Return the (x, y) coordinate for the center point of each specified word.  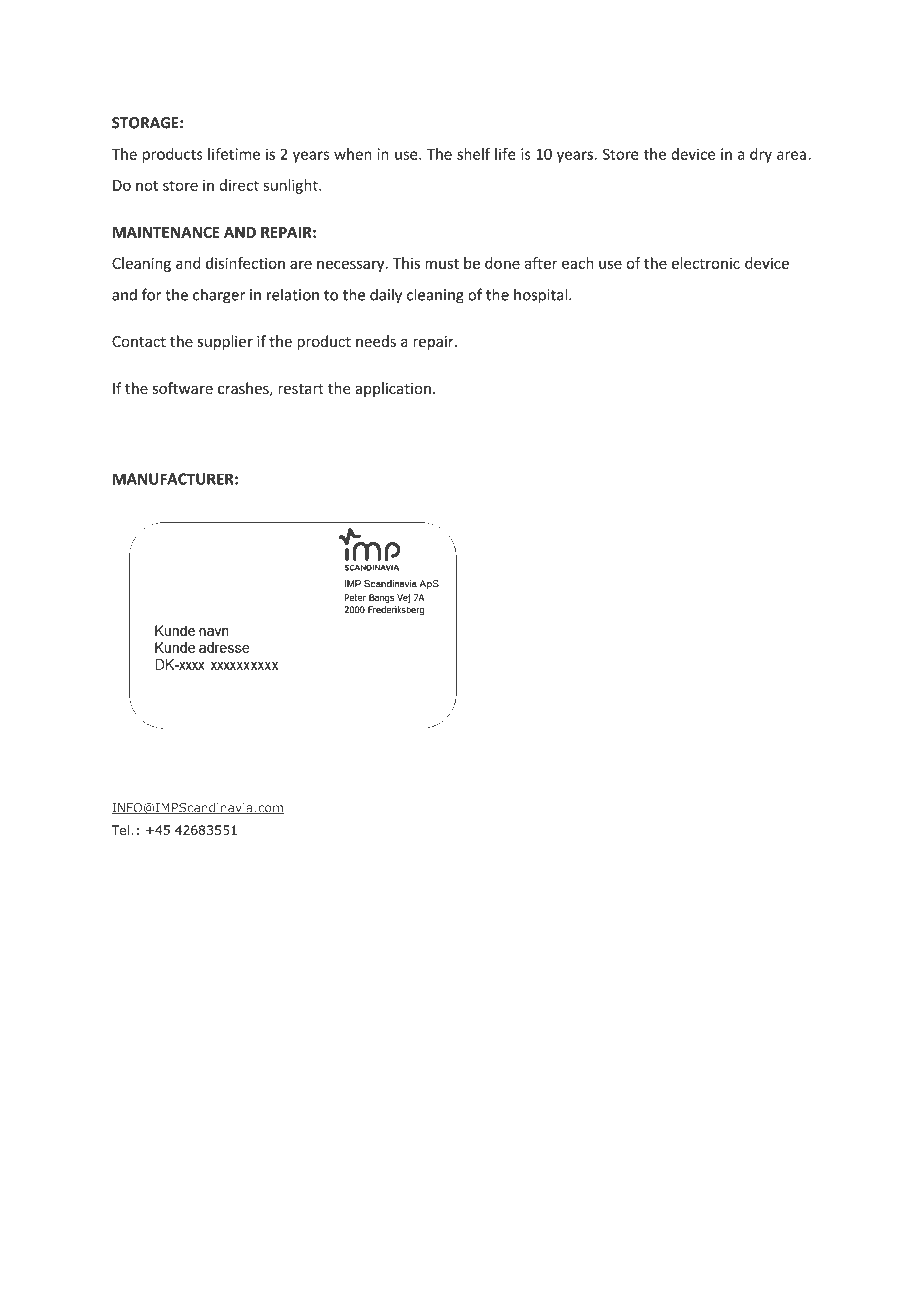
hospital (542, 296)
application (393, 389)
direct (239, 185)
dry (761, 155)
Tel (122, 830)
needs (376, 341)
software (183, 388)
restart (301, 389)
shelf (473, 154)
